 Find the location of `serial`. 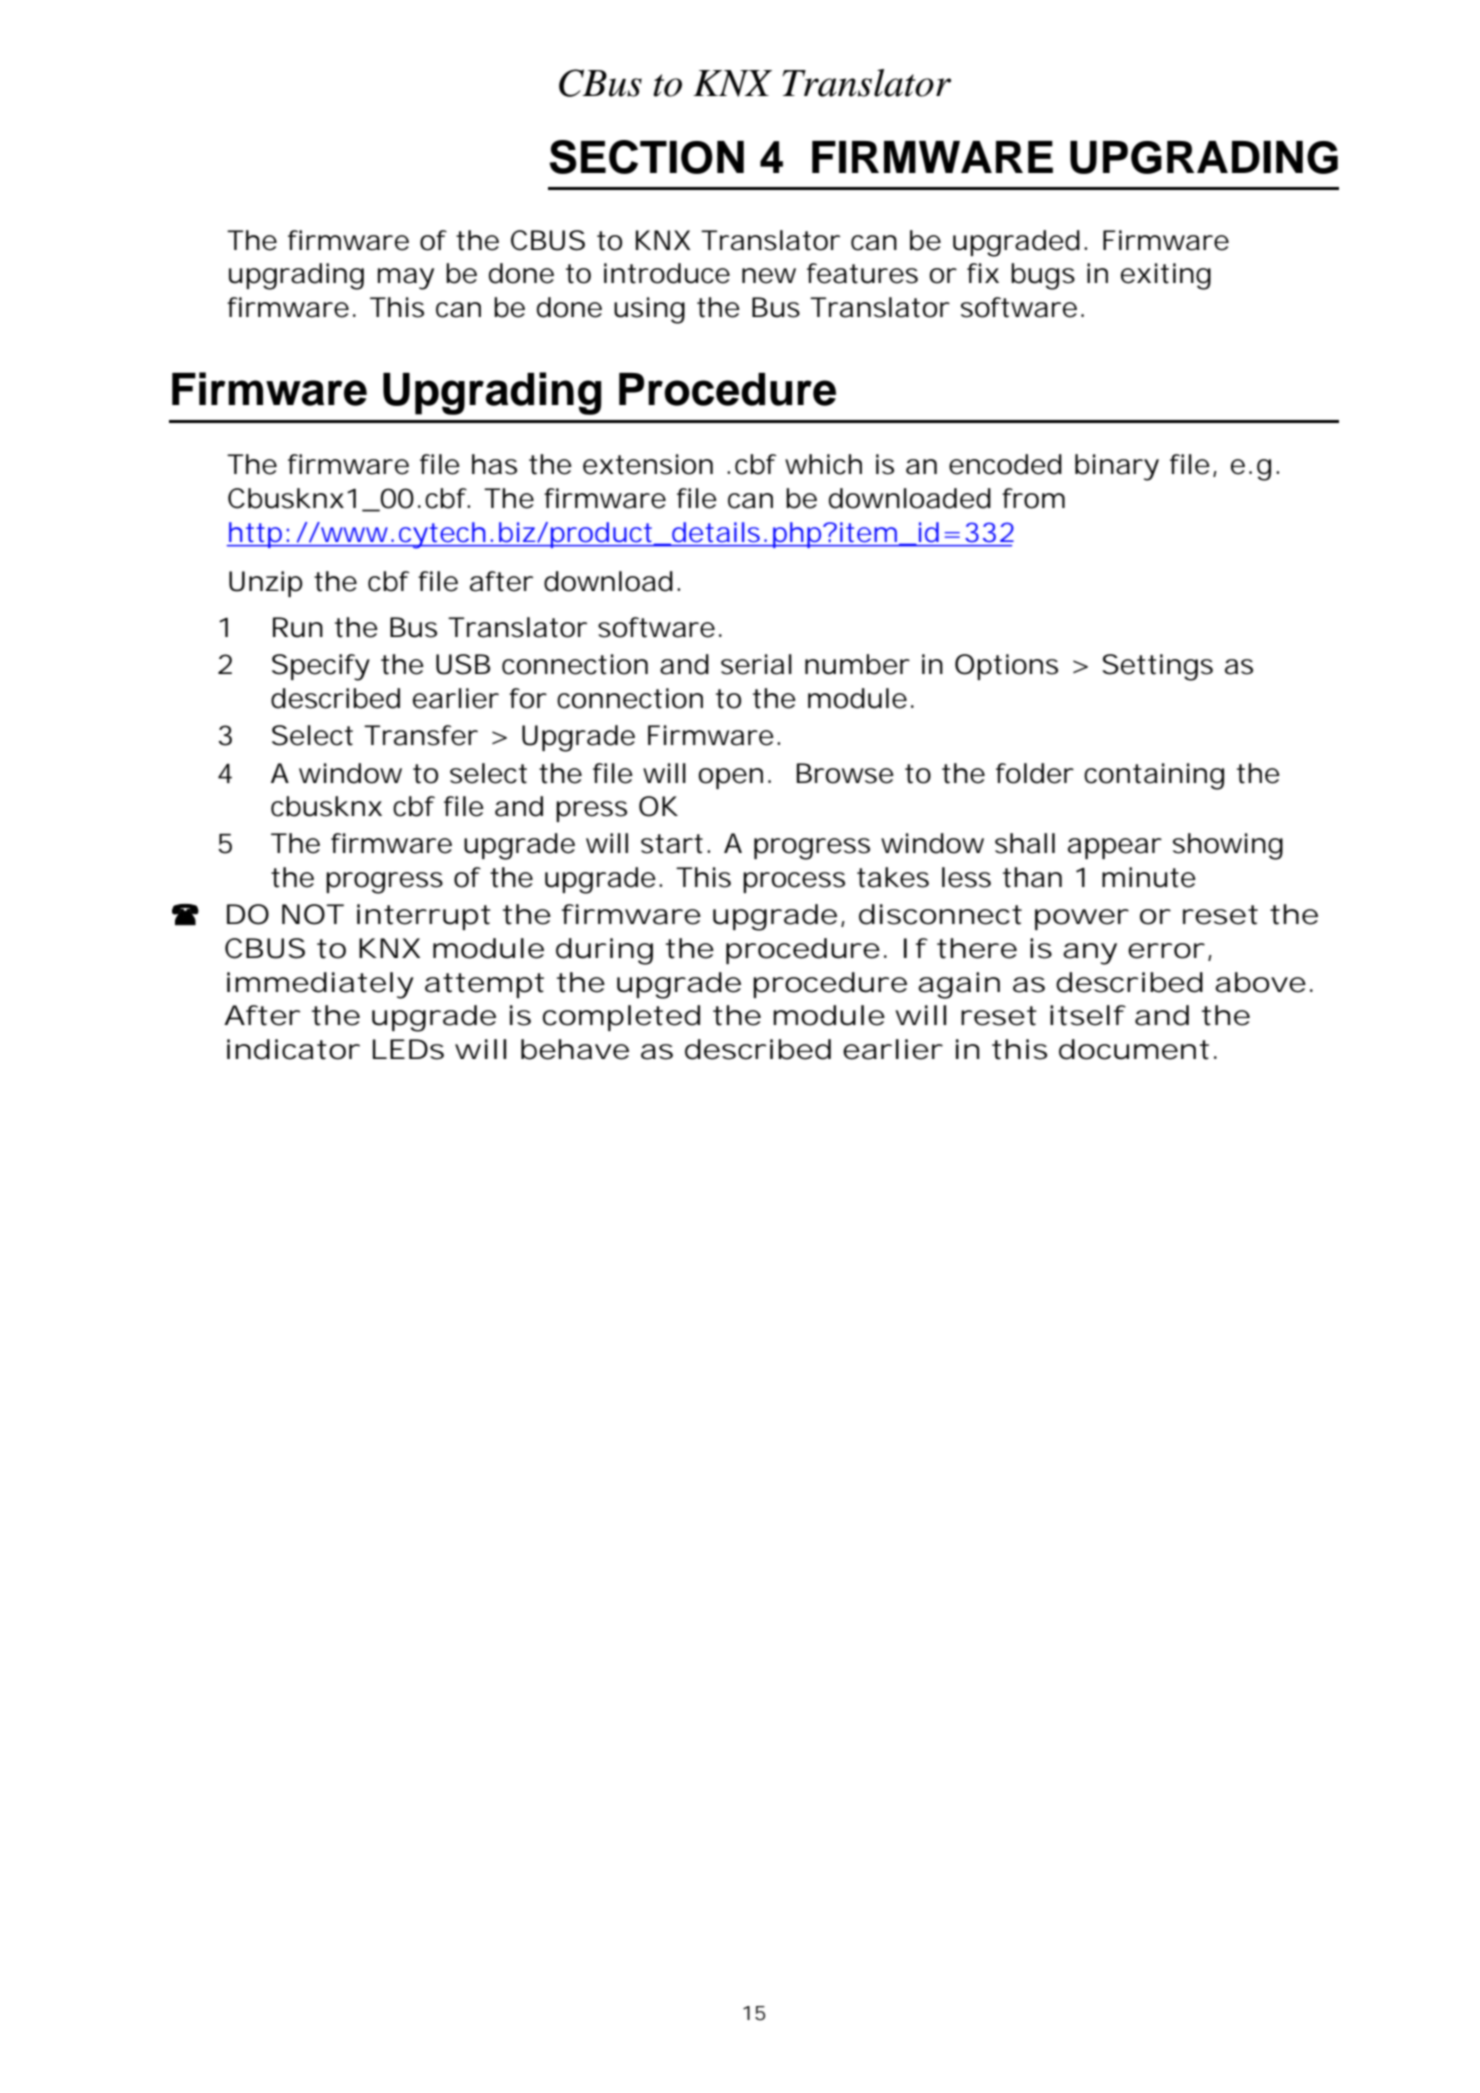

serial is located at coordinates (756, 664).
